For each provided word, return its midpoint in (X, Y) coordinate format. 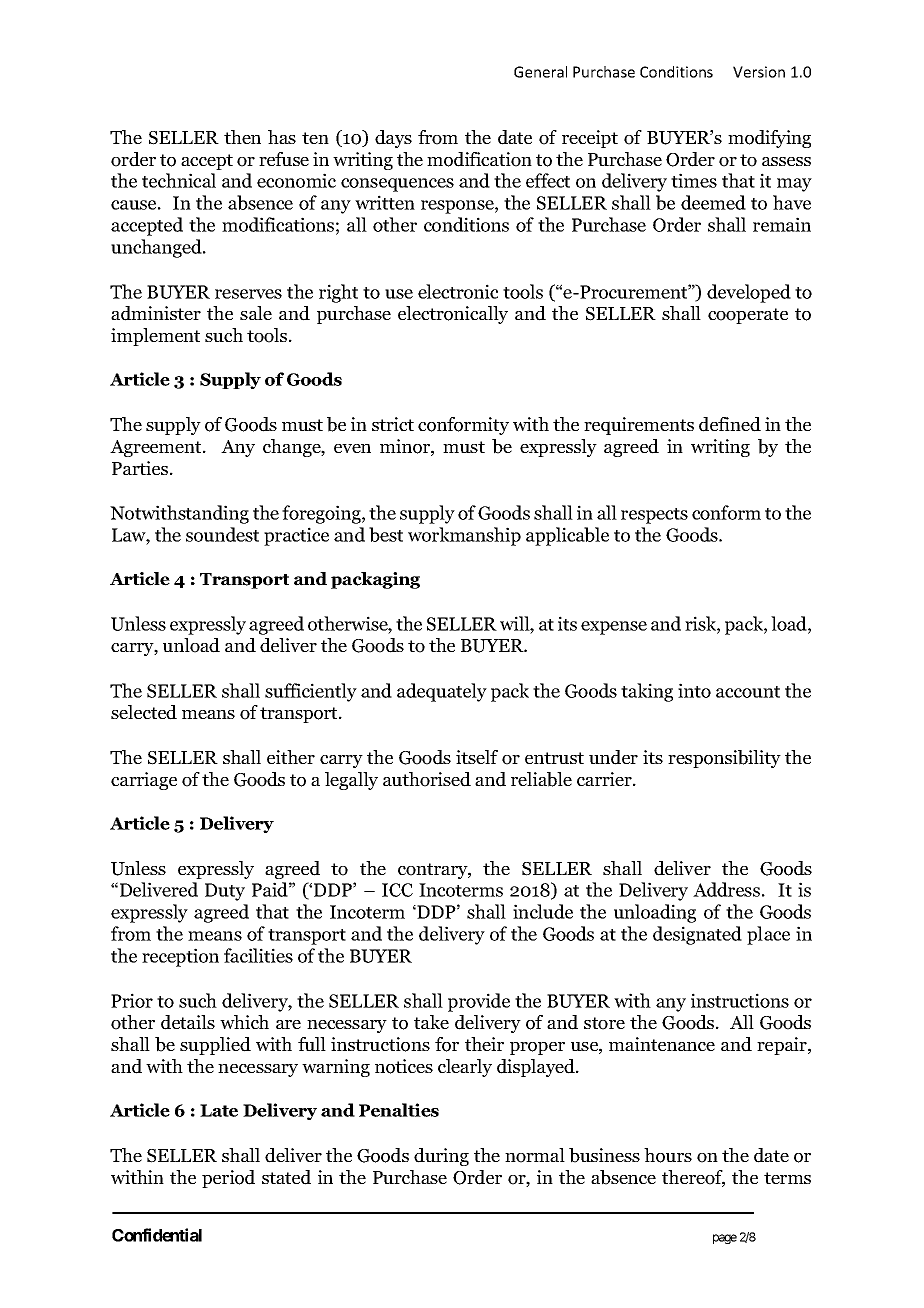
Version (759, 72)
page (725, 1239)
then (242, 137)
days (393, 139)
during (441, 1157)
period (228, 1179)
